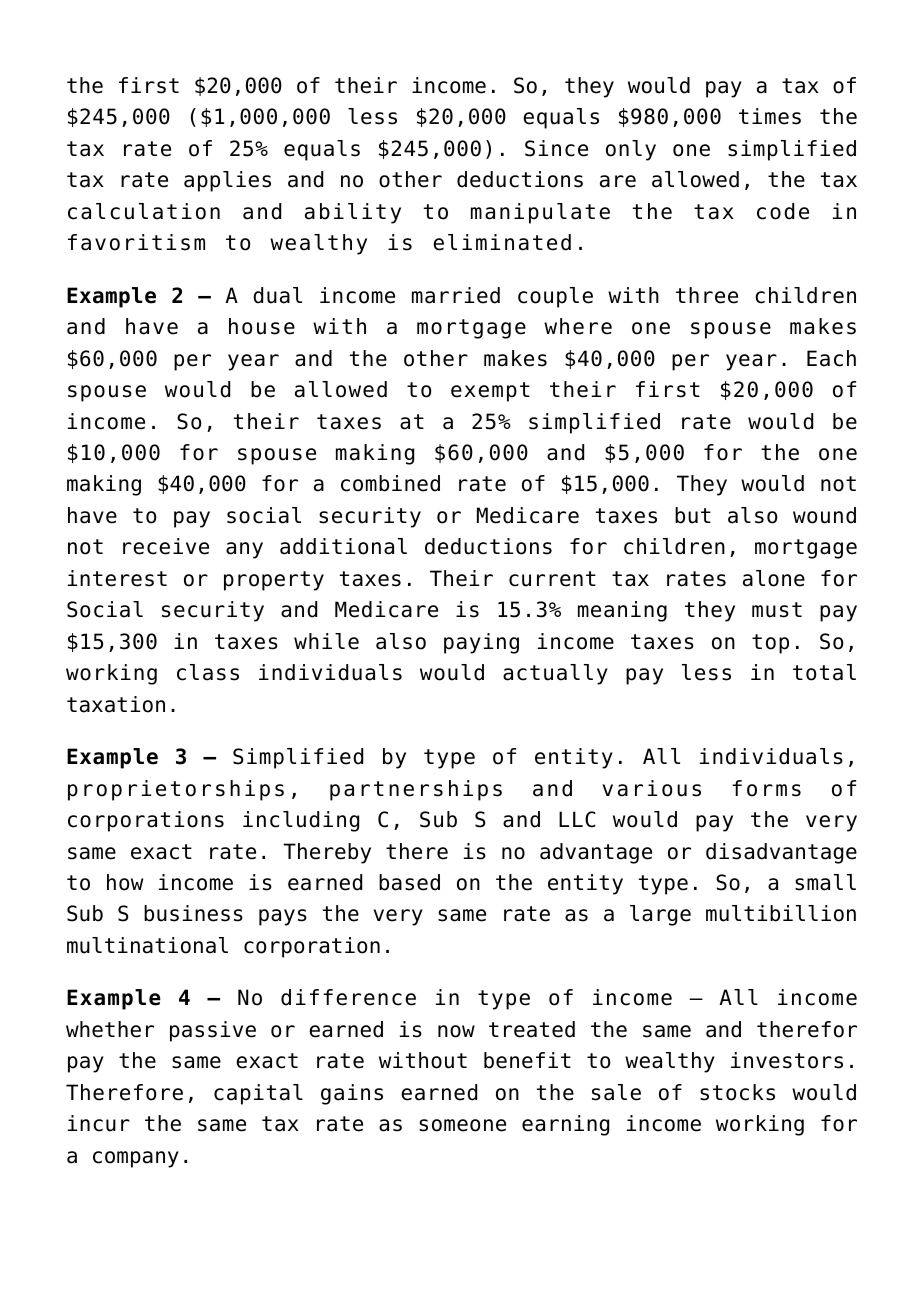 This page has height=1308, width=924. Describe the element at coordinates (208, 672) in the page. I see `class` at that location.
